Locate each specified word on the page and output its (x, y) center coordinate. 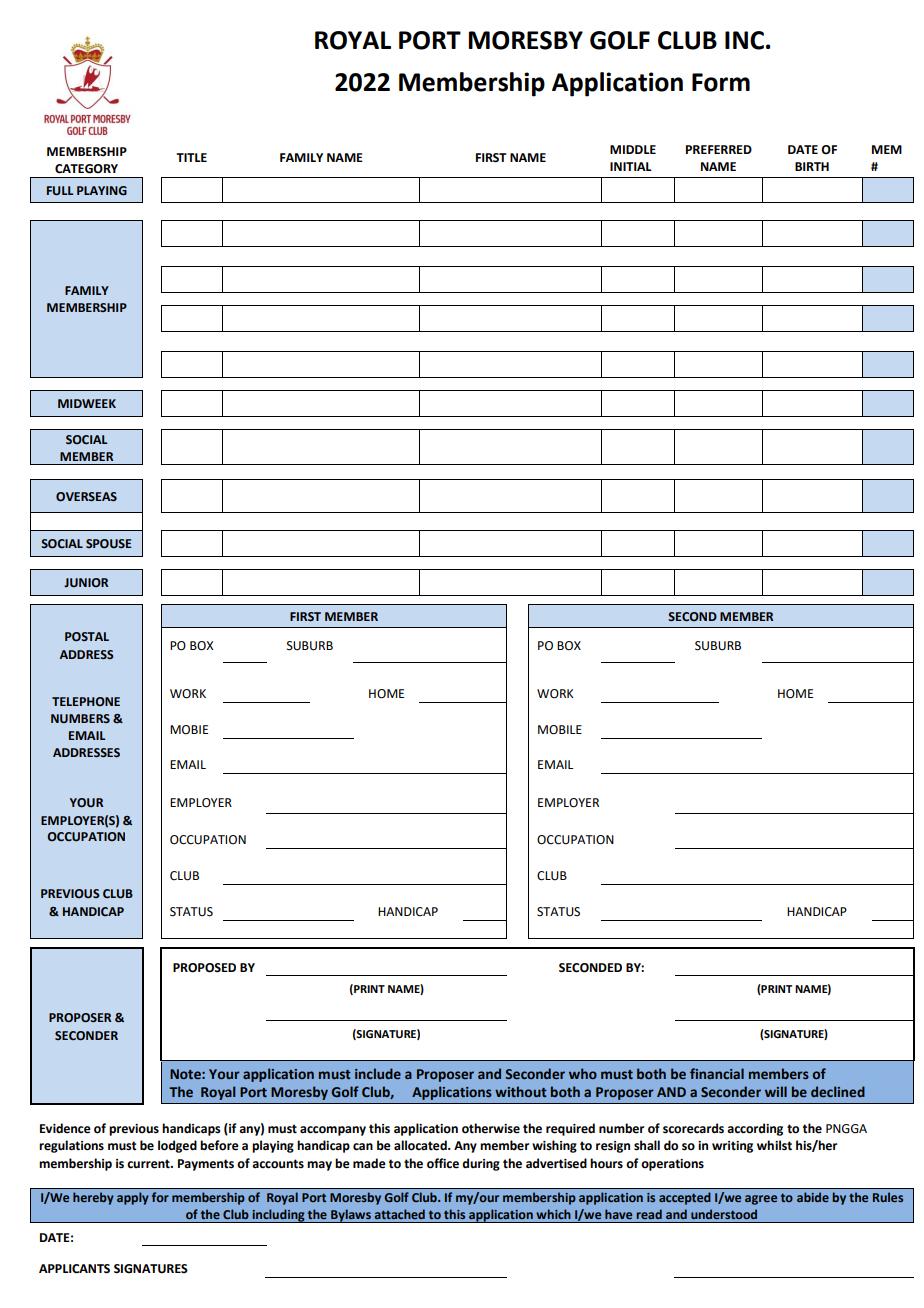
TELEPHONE (86, 701)
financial (717, 1073)
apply (133, 1198)
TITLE (191, 157)
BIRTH (812, 166)
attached (399, 1214)
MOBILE (560, 730)
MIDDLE (633, 149)
